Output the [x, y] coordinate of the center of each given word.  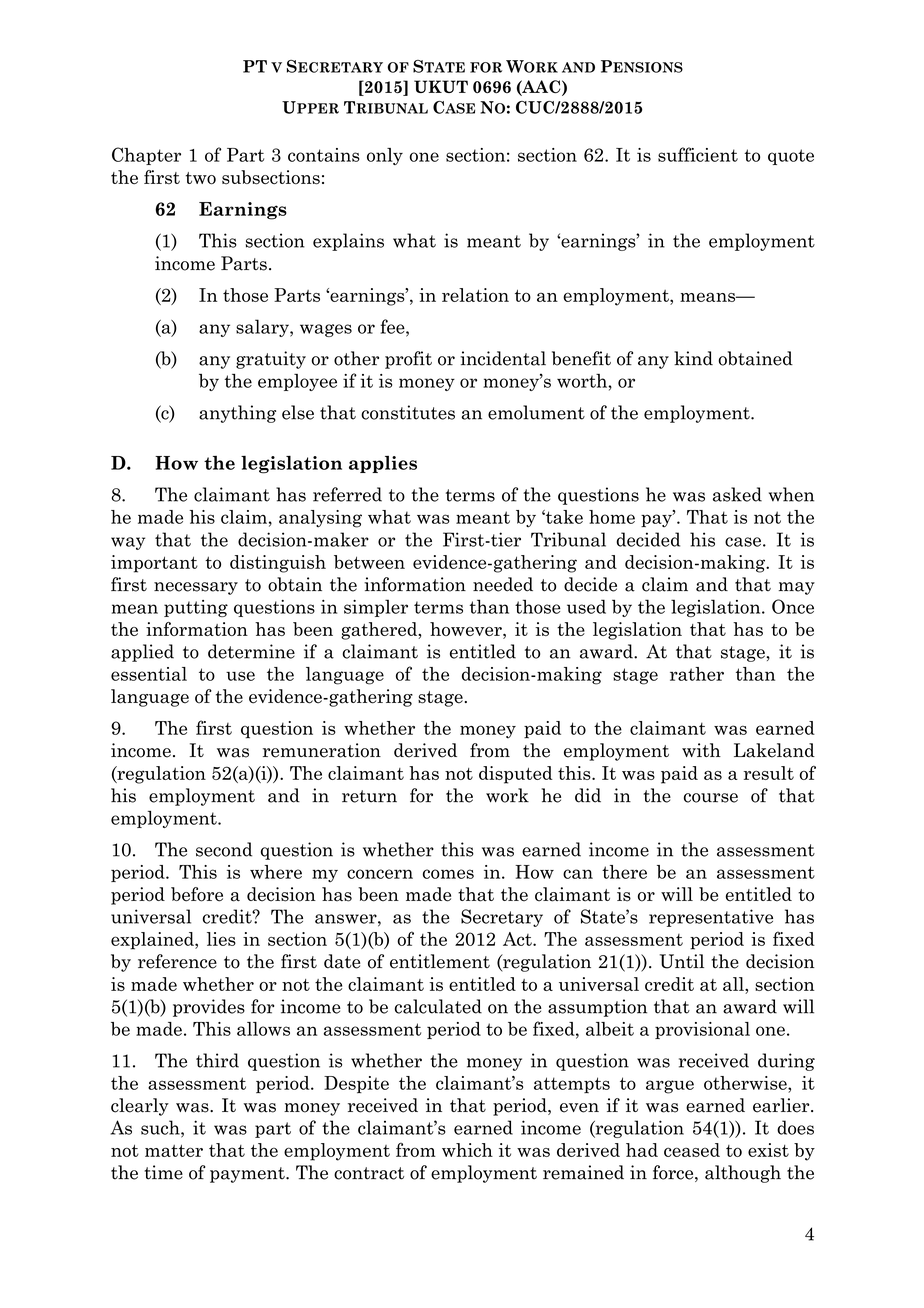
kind [693, 358]
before [197, 894]
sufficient [698, 154]
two [201, 178]
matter [174, 1150]
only [385, 156]
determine [251, 651]
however [467, 629]
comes [448, 874]
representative [711, 918]
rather [697, 674]
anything [237, 414]
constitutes [408, 412]
